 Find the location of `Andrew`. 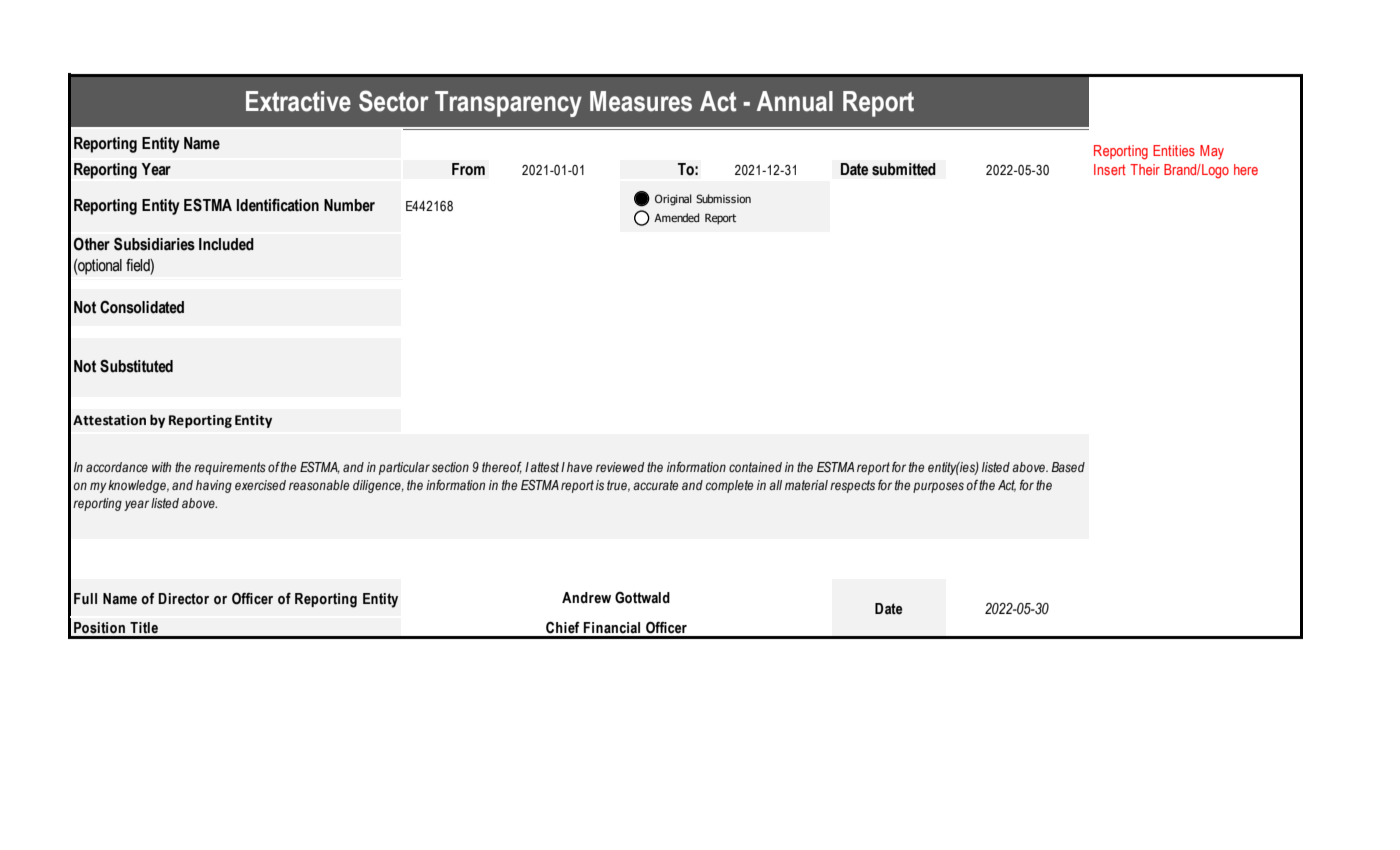

Andrew is located at coordinates (586, 598).
